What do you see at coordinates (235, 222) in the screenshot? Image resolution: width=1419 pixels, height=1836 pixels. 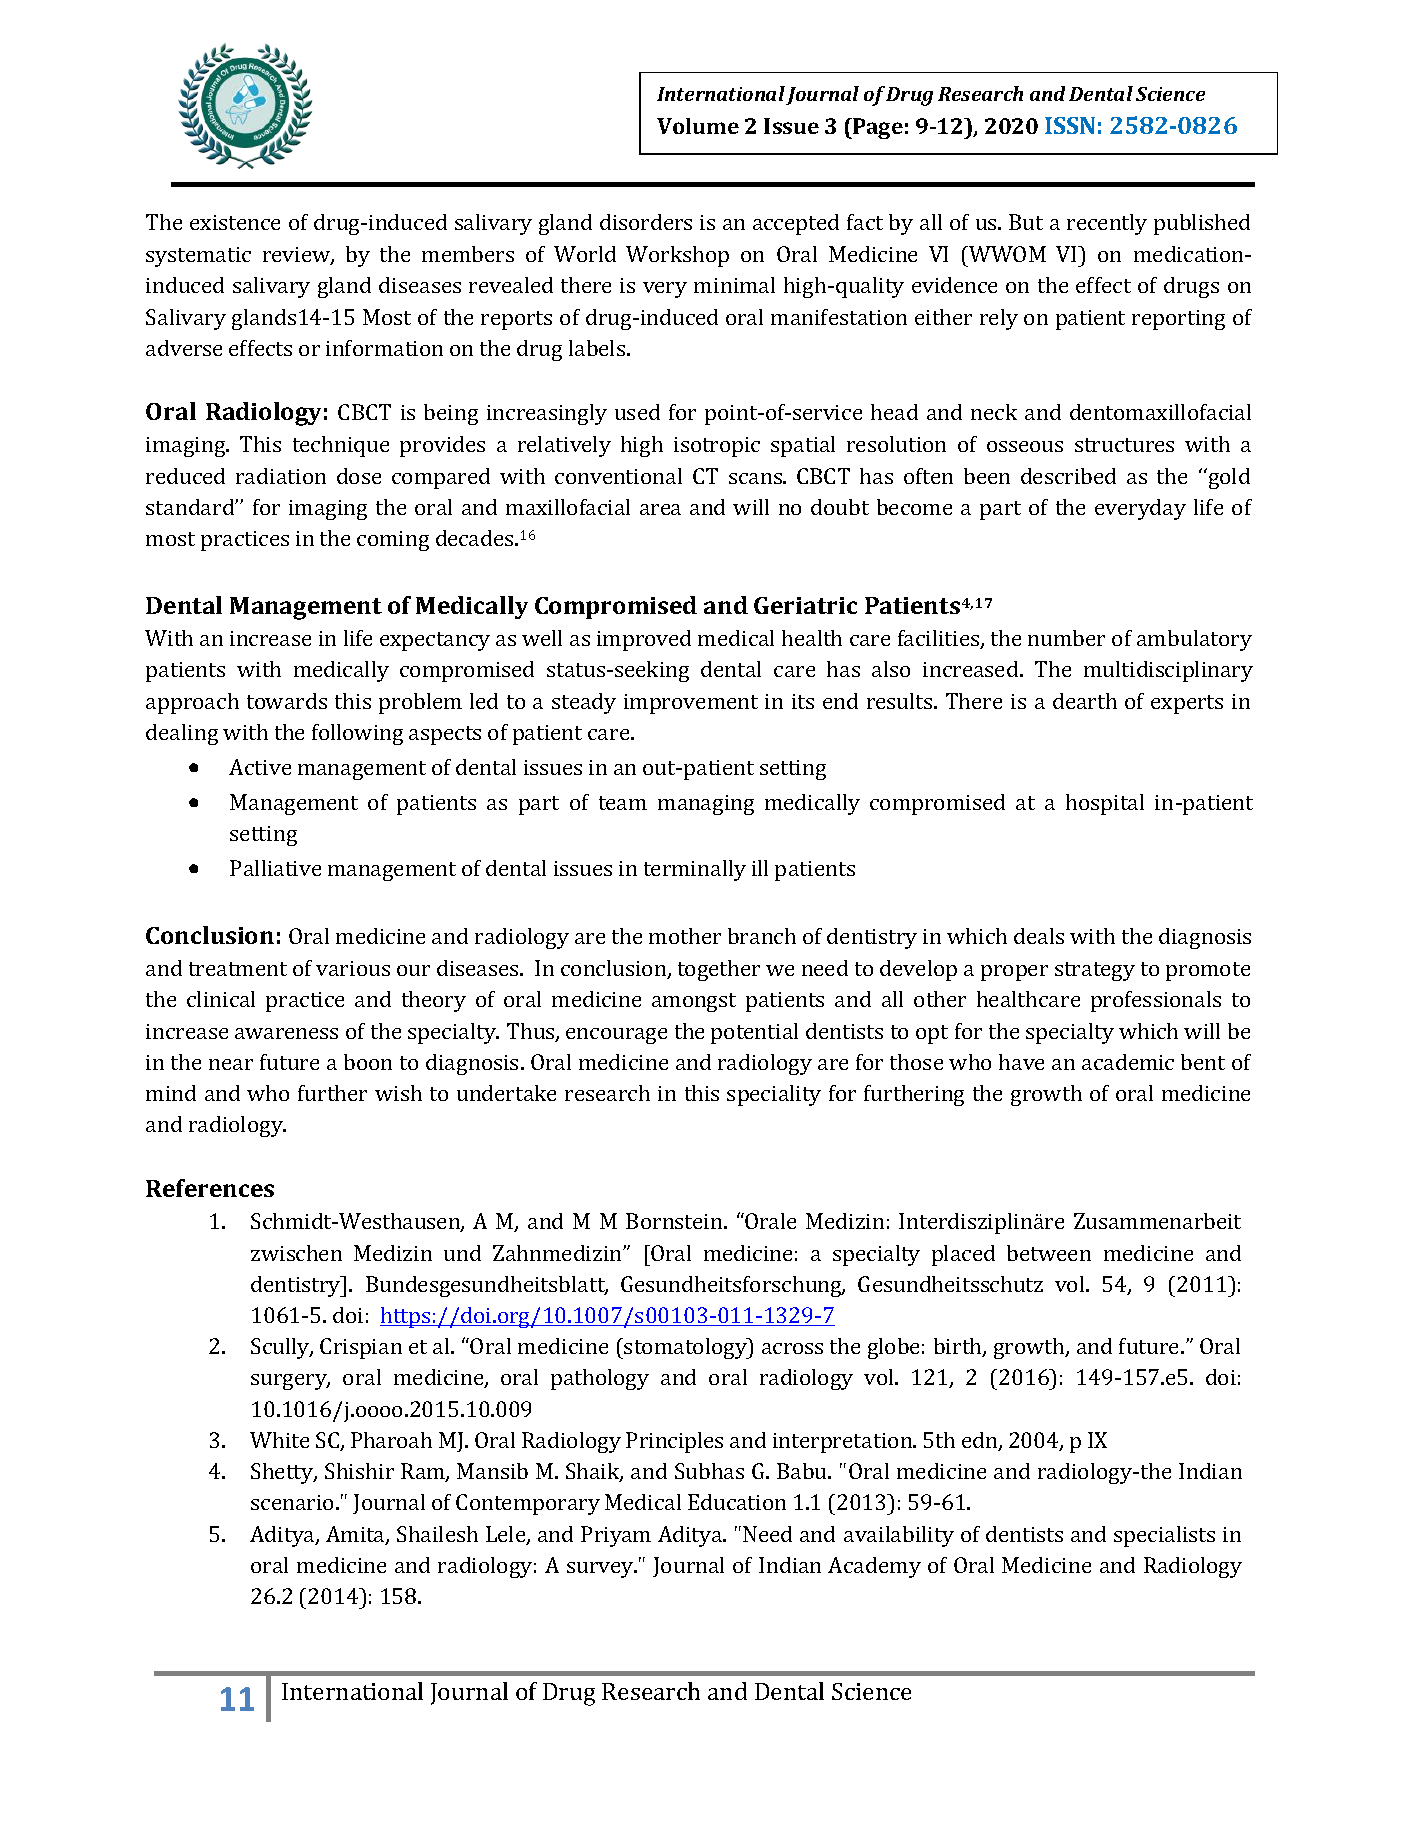 I see `existence` at bounding box center [235, 222].
